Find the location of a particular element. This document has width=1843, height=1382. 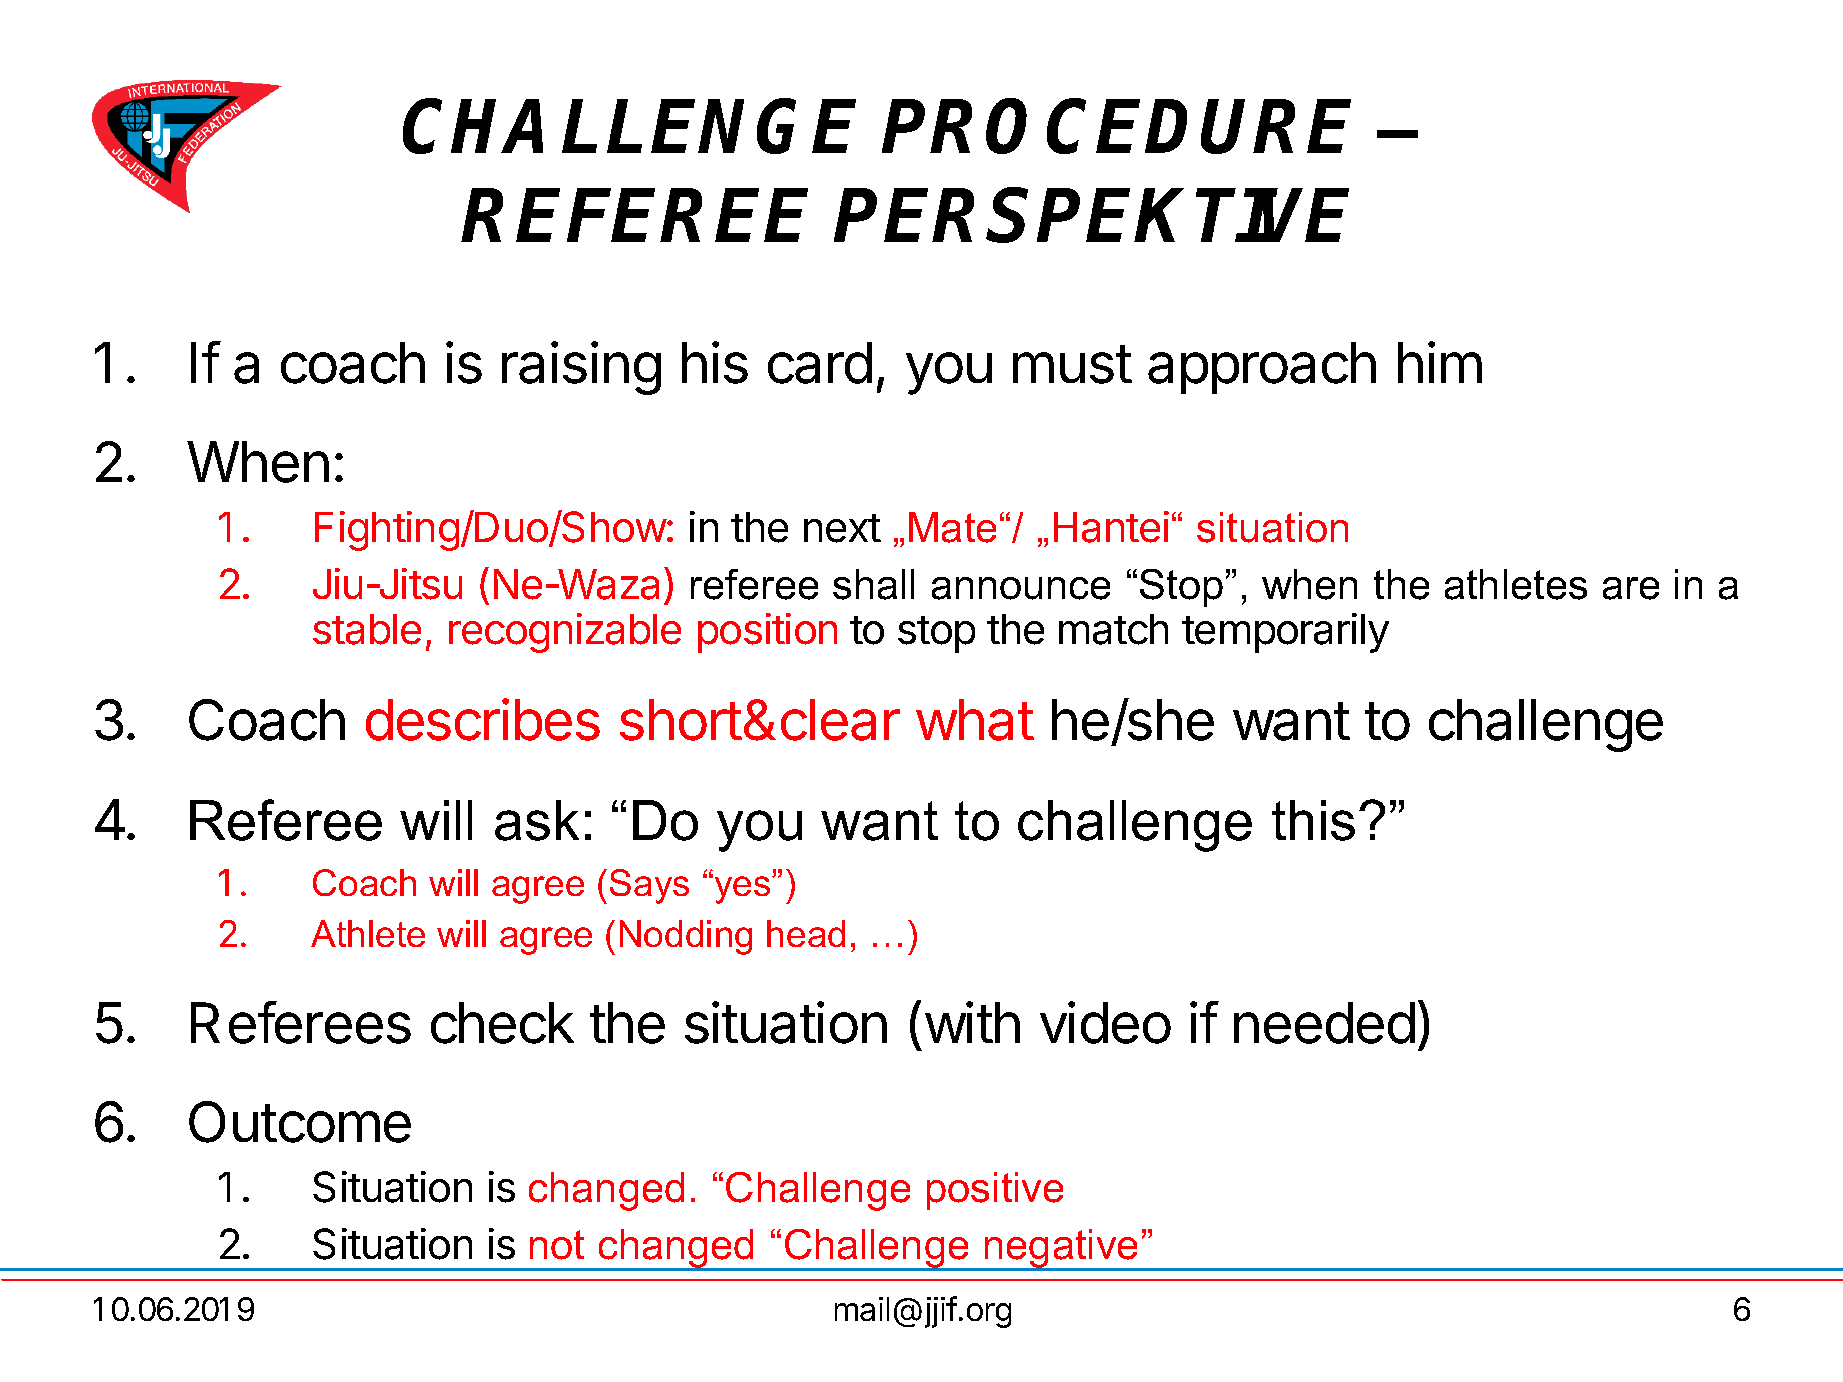

positive is located at coordinates (995, 1191).
